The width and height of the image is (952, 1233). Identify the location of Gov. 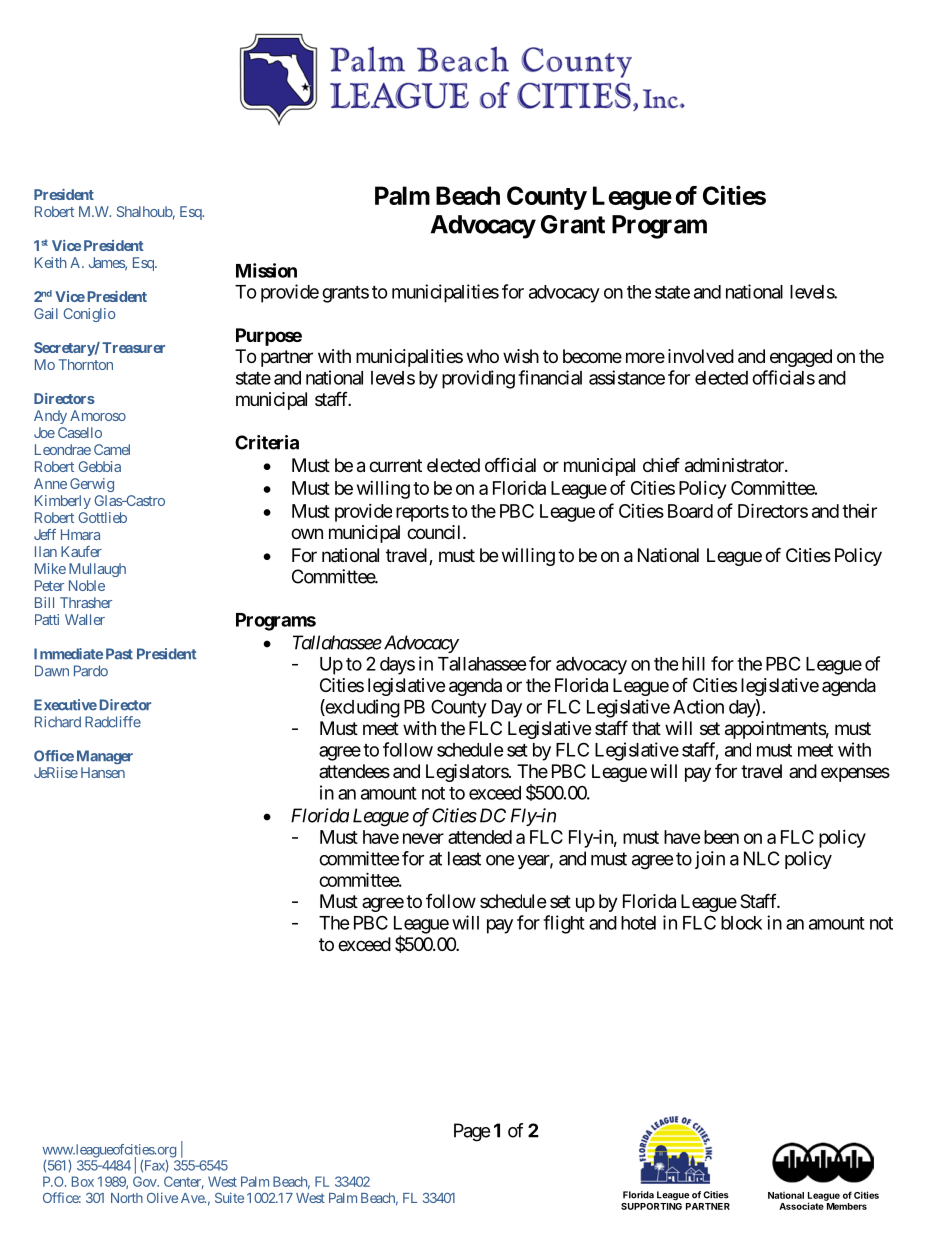
(145, 1181).
